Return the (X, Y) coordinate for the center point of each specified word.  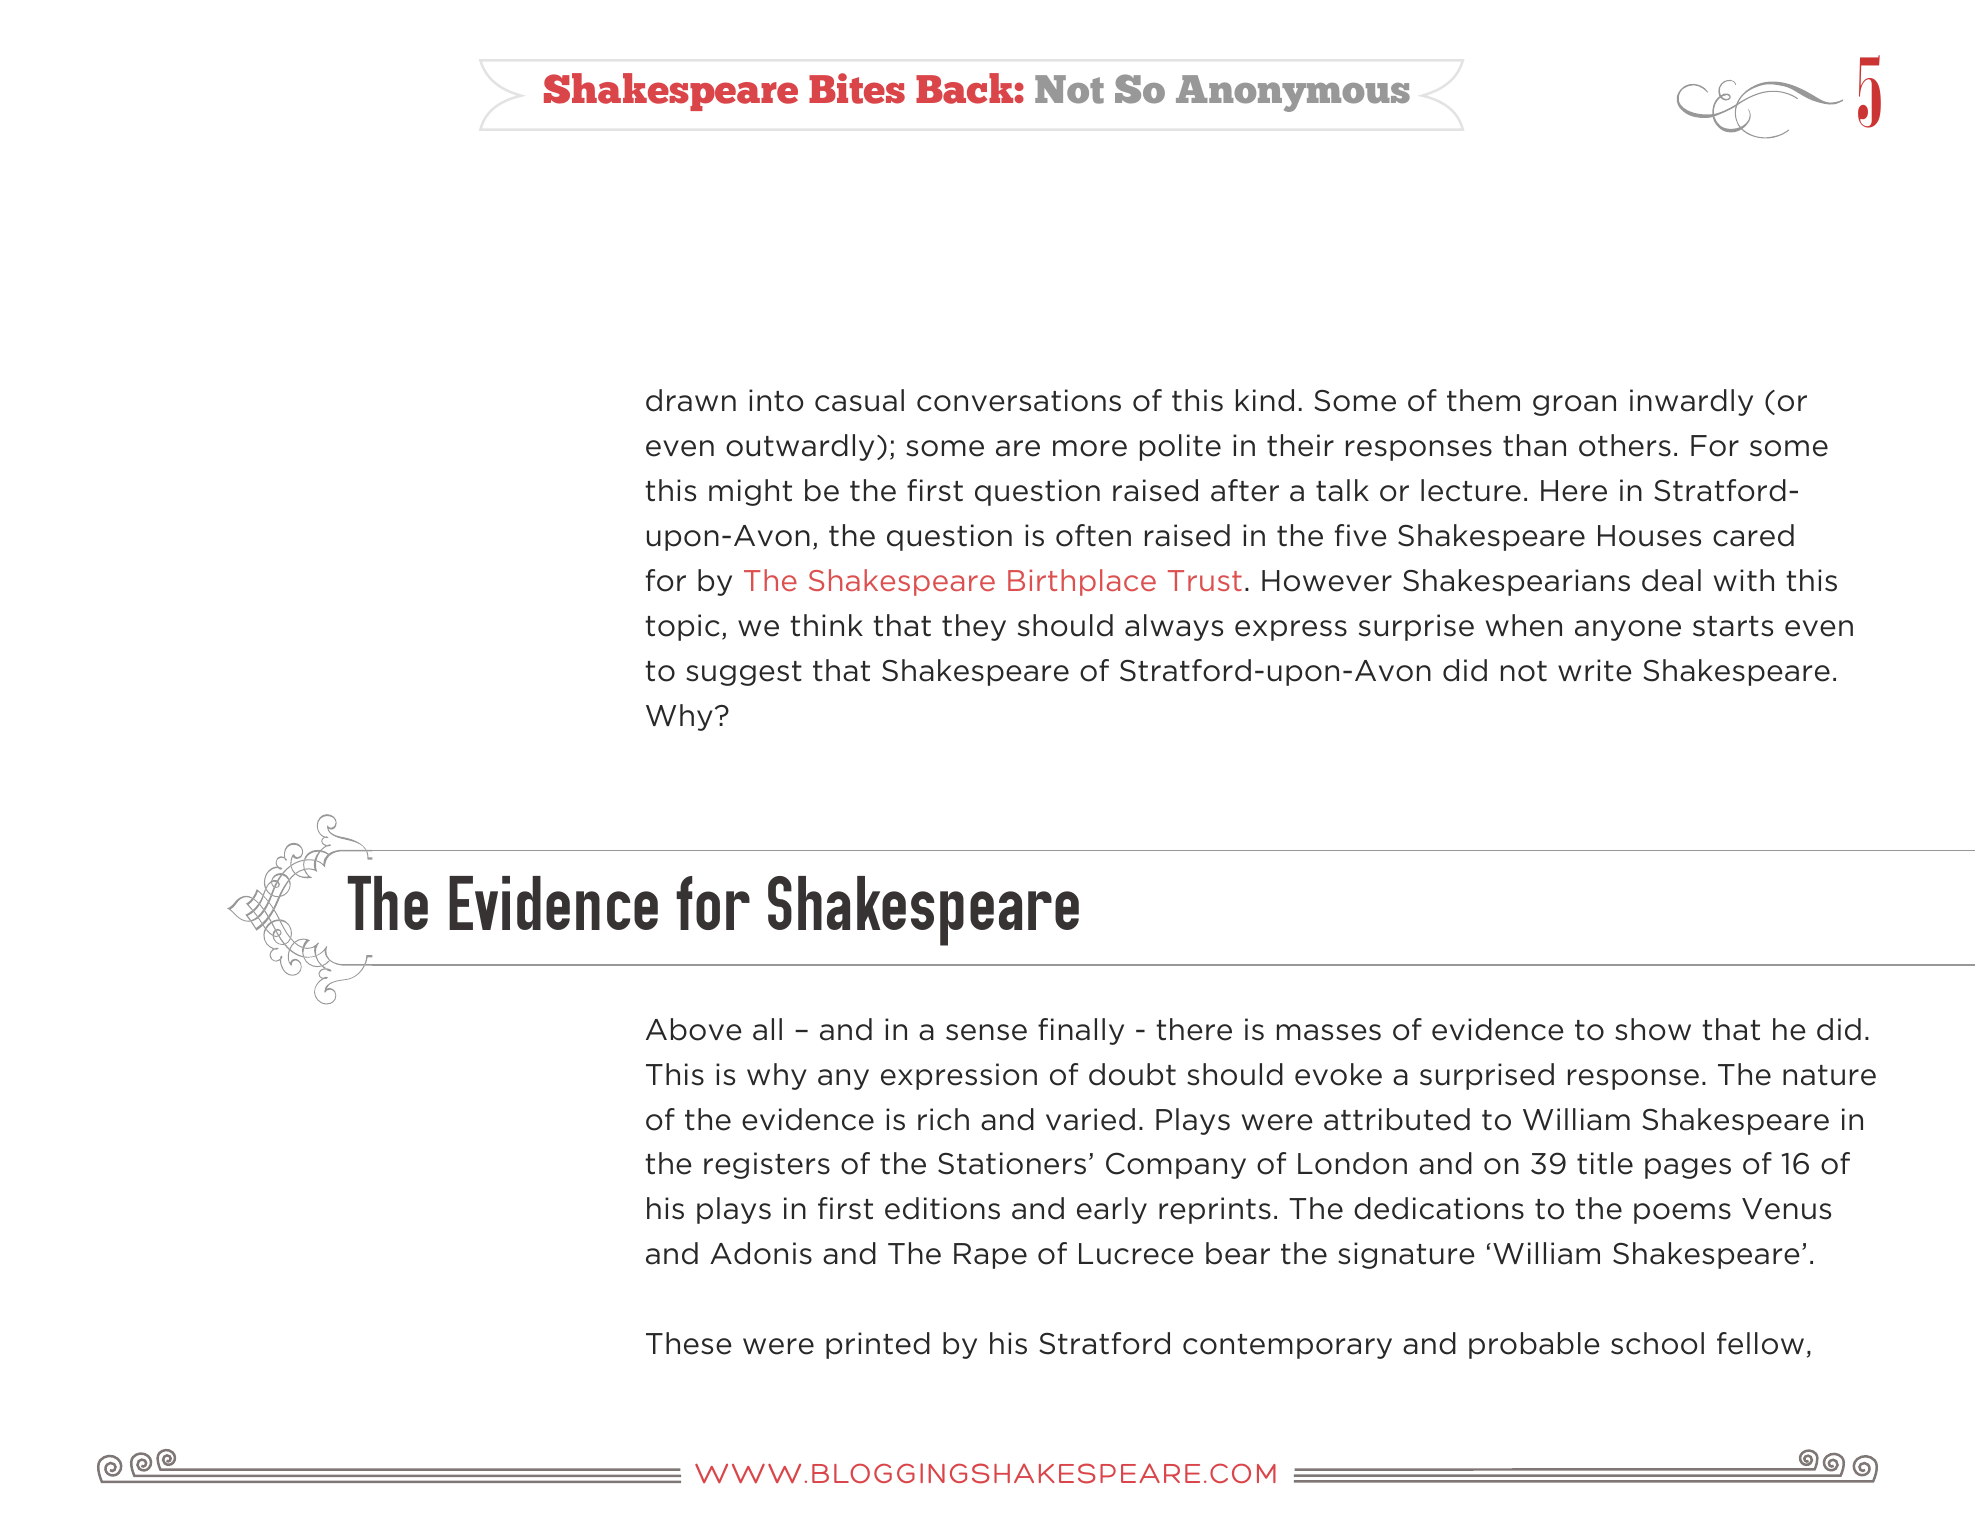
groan (1574, 405)
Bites (857, 88)
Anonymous (1293, 93)
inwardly (1691, 402)
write (1595, 670)
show (1653, 1029)
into (776, 400)
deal (1671, 580)
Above (694, 1029)
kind (1265, 400)
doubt (1132, 1074)
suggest (744, 673)
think (826, 625)
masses (1329, 1032)
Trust (1205, 580)
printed (878, 1345)
